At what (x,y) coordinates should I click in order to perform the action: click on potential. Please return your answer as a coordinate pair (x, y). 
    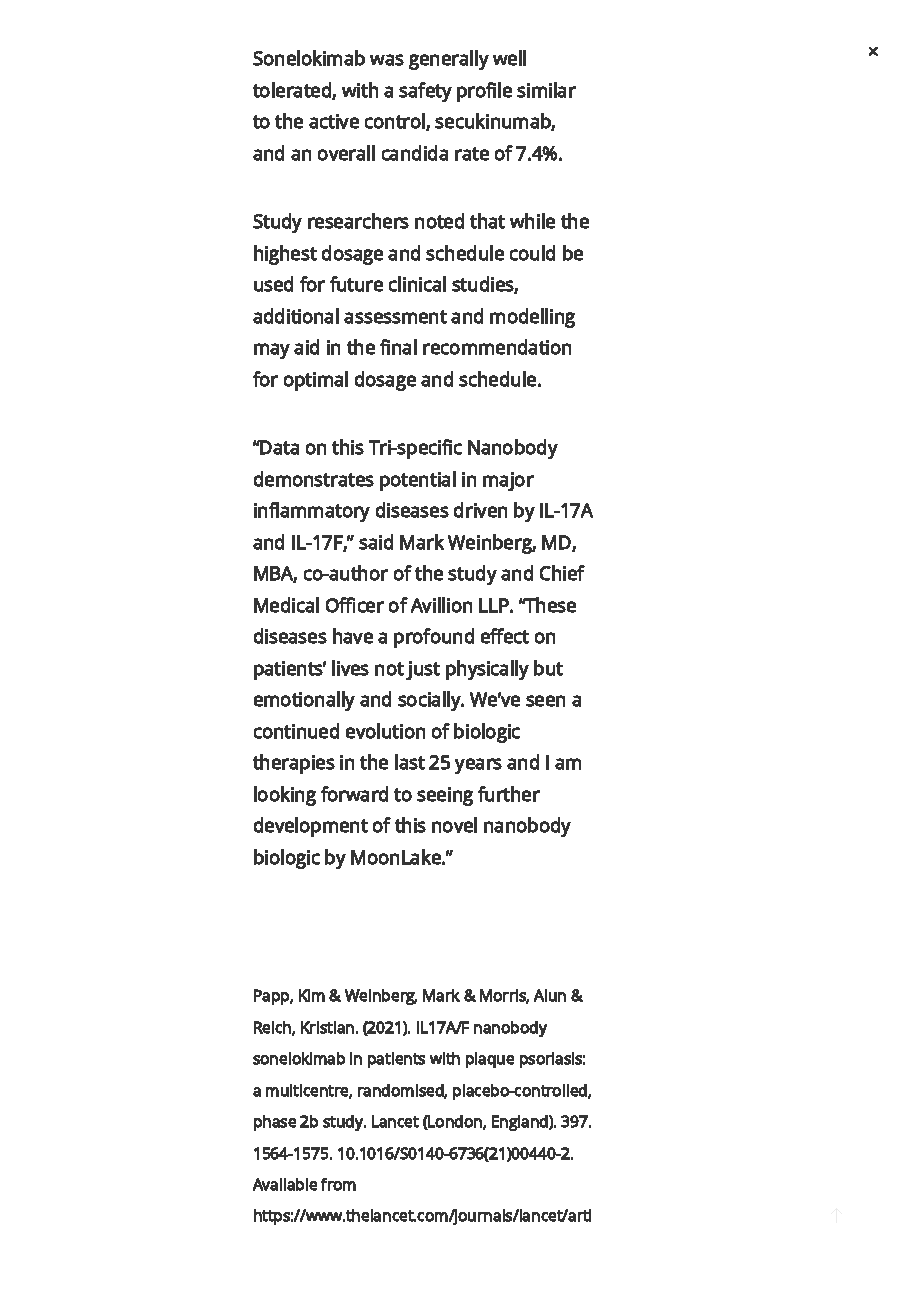
    Looking at the image, I should click on (418, 481).
